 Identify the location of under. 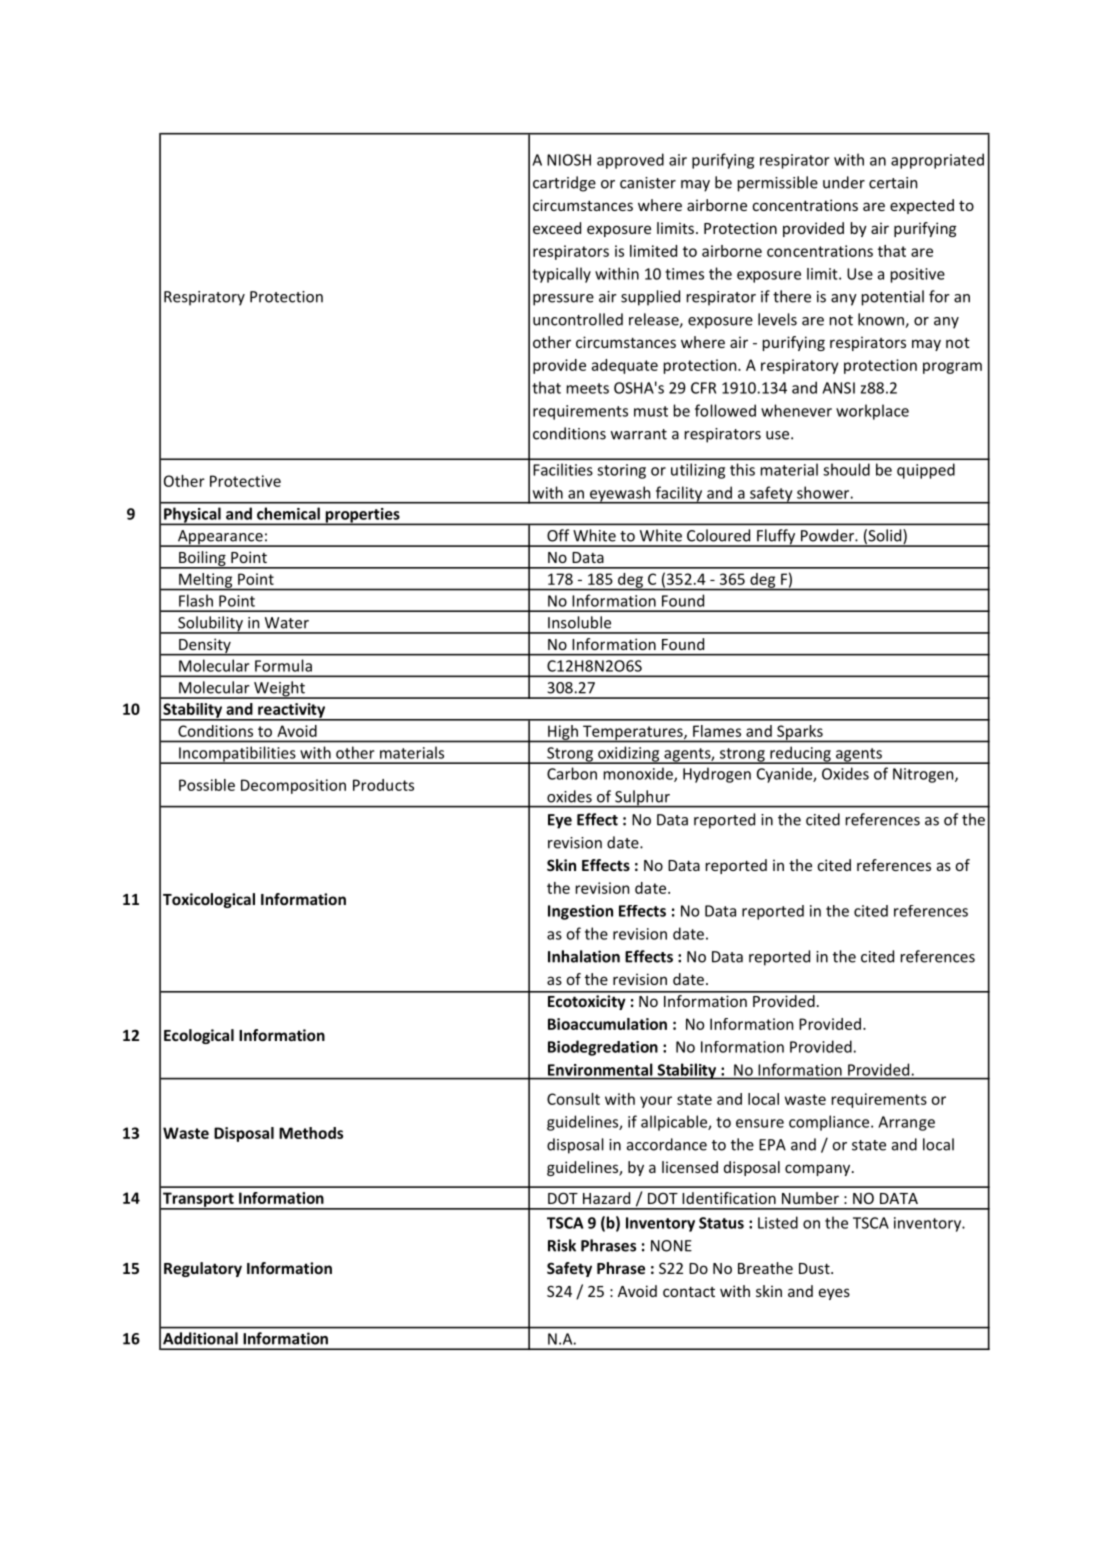
(844, 182).
